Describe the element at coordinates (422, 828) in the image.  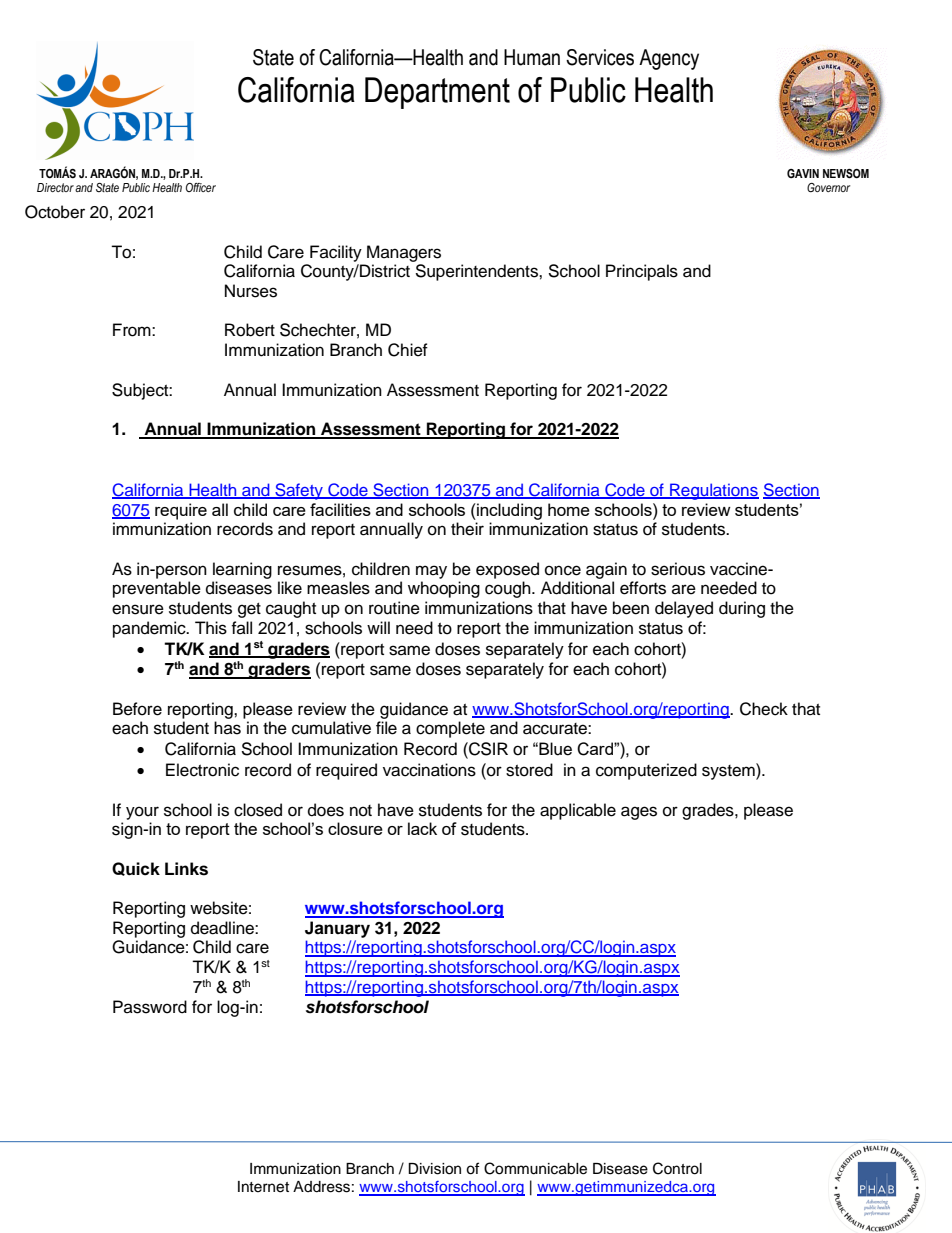
I see `lack` at that location.
